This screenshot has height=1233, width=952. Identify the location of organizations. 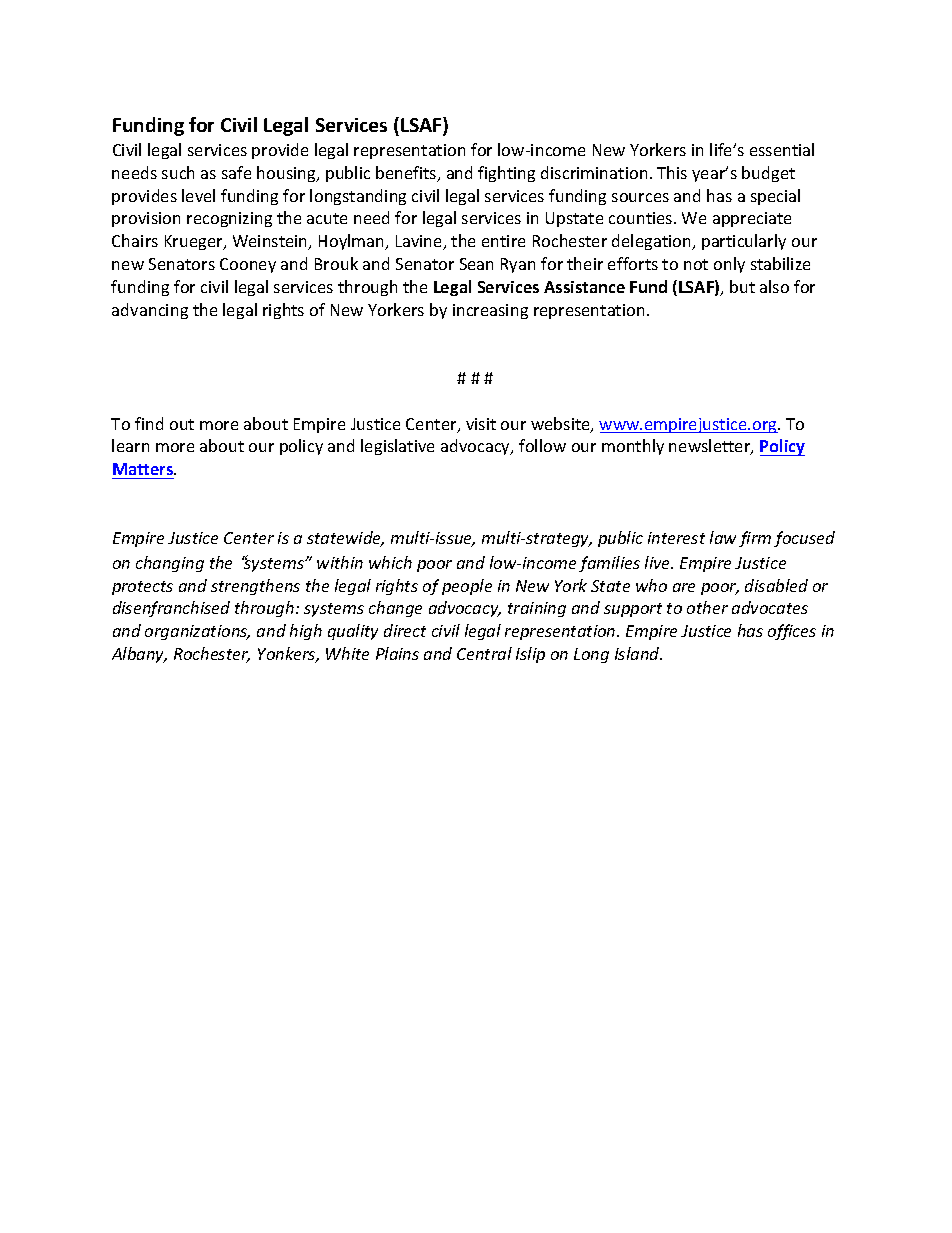
(197, 632).
